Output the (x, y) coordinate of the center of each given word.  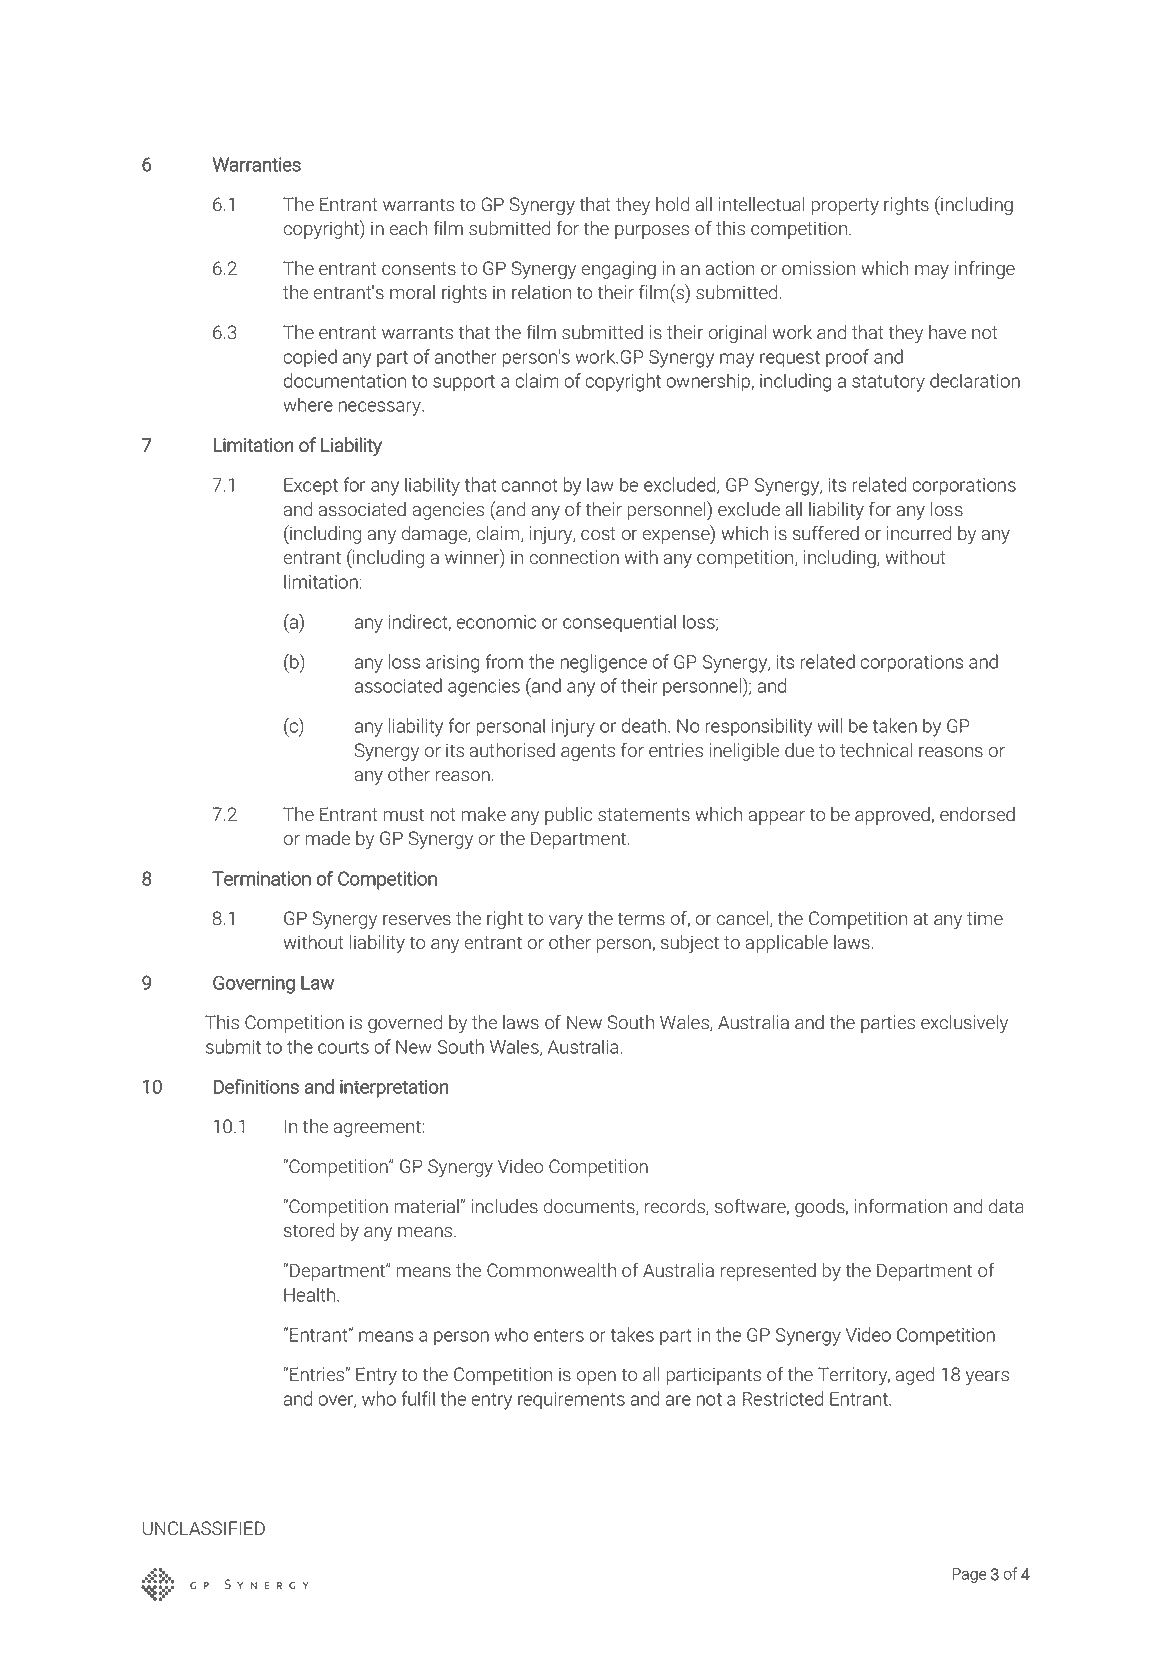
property (845, 206)
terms (641, 919)
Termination (261, 878)
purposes (652, 232)
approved (893, 816)
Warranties (257, 164)
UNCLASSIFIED (204, 1528)
